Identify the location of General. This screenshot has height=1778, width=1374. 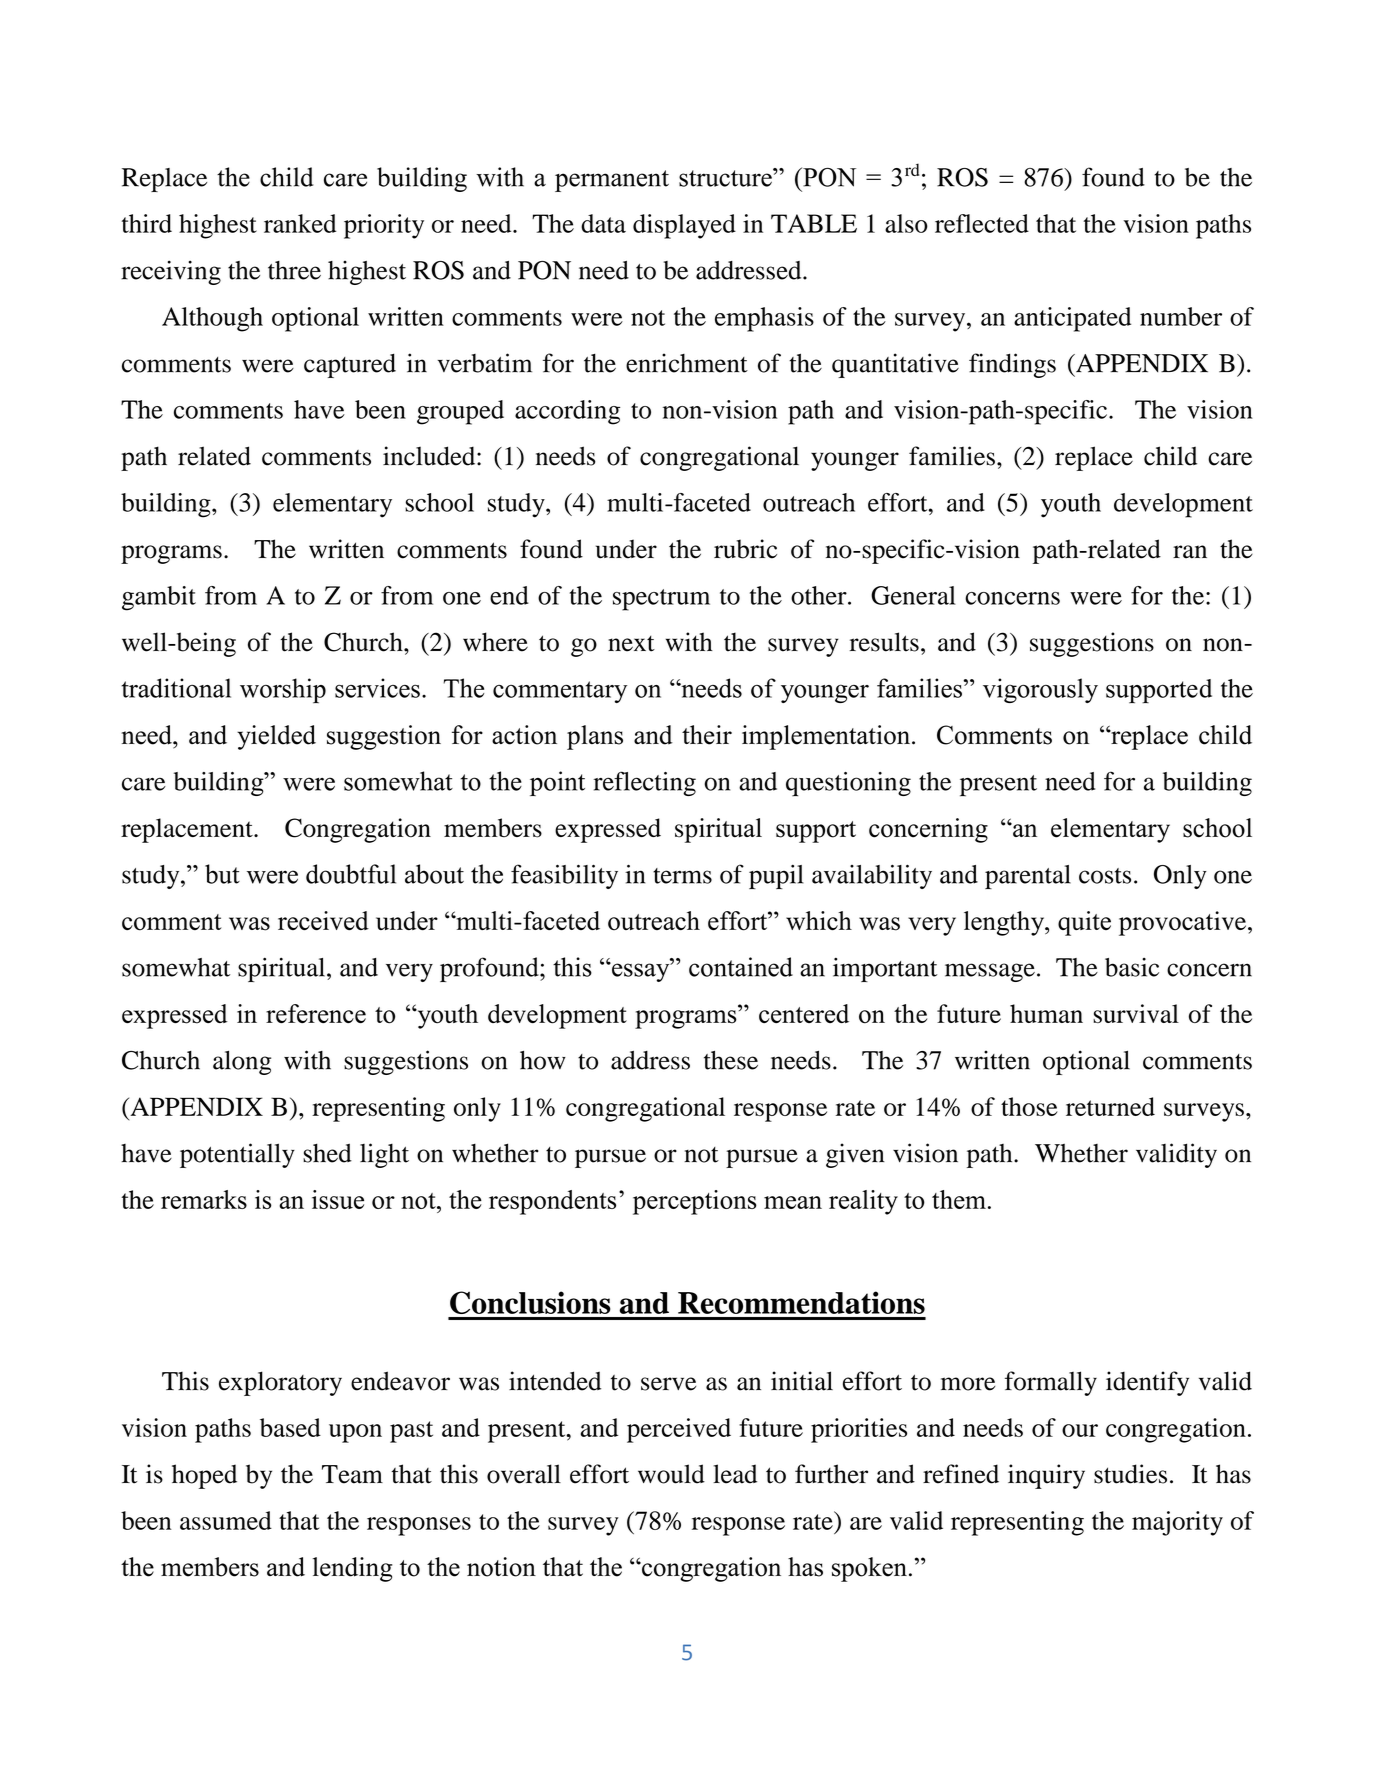
(913, 595).
